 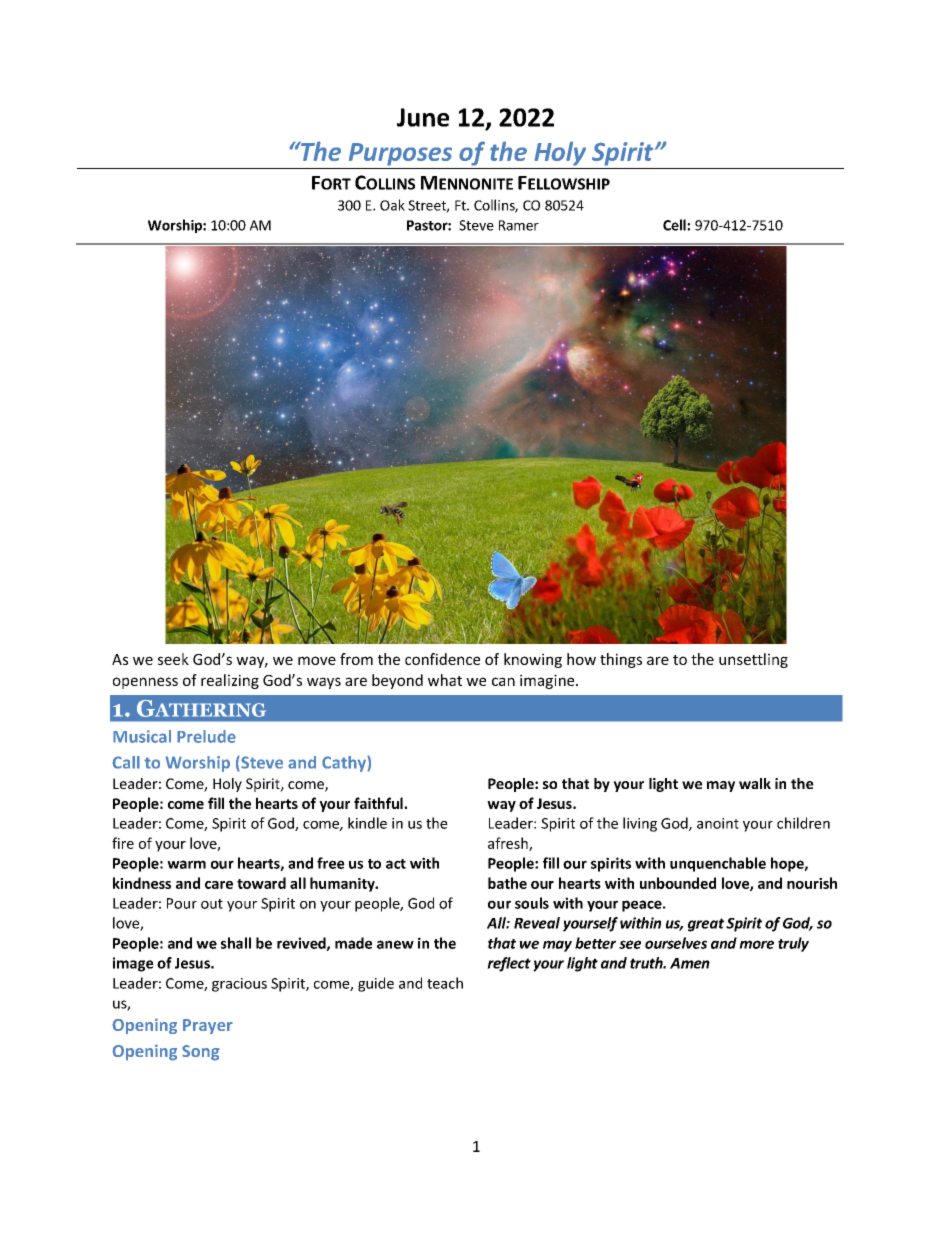 I want to click on what, so click(x=445, y=680).
